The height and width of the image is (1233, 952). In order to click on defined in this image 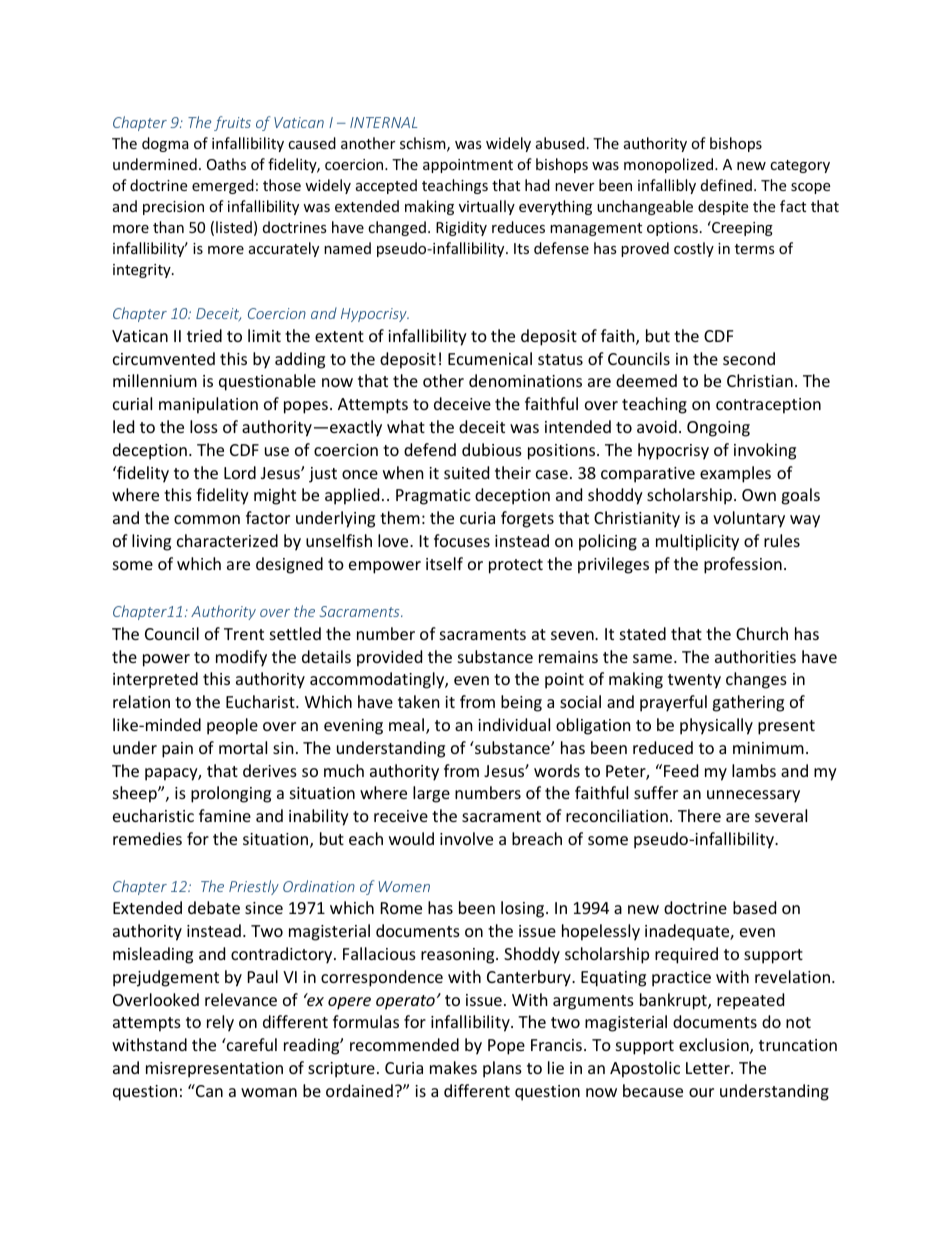, I will do `click(726, 185)`.
